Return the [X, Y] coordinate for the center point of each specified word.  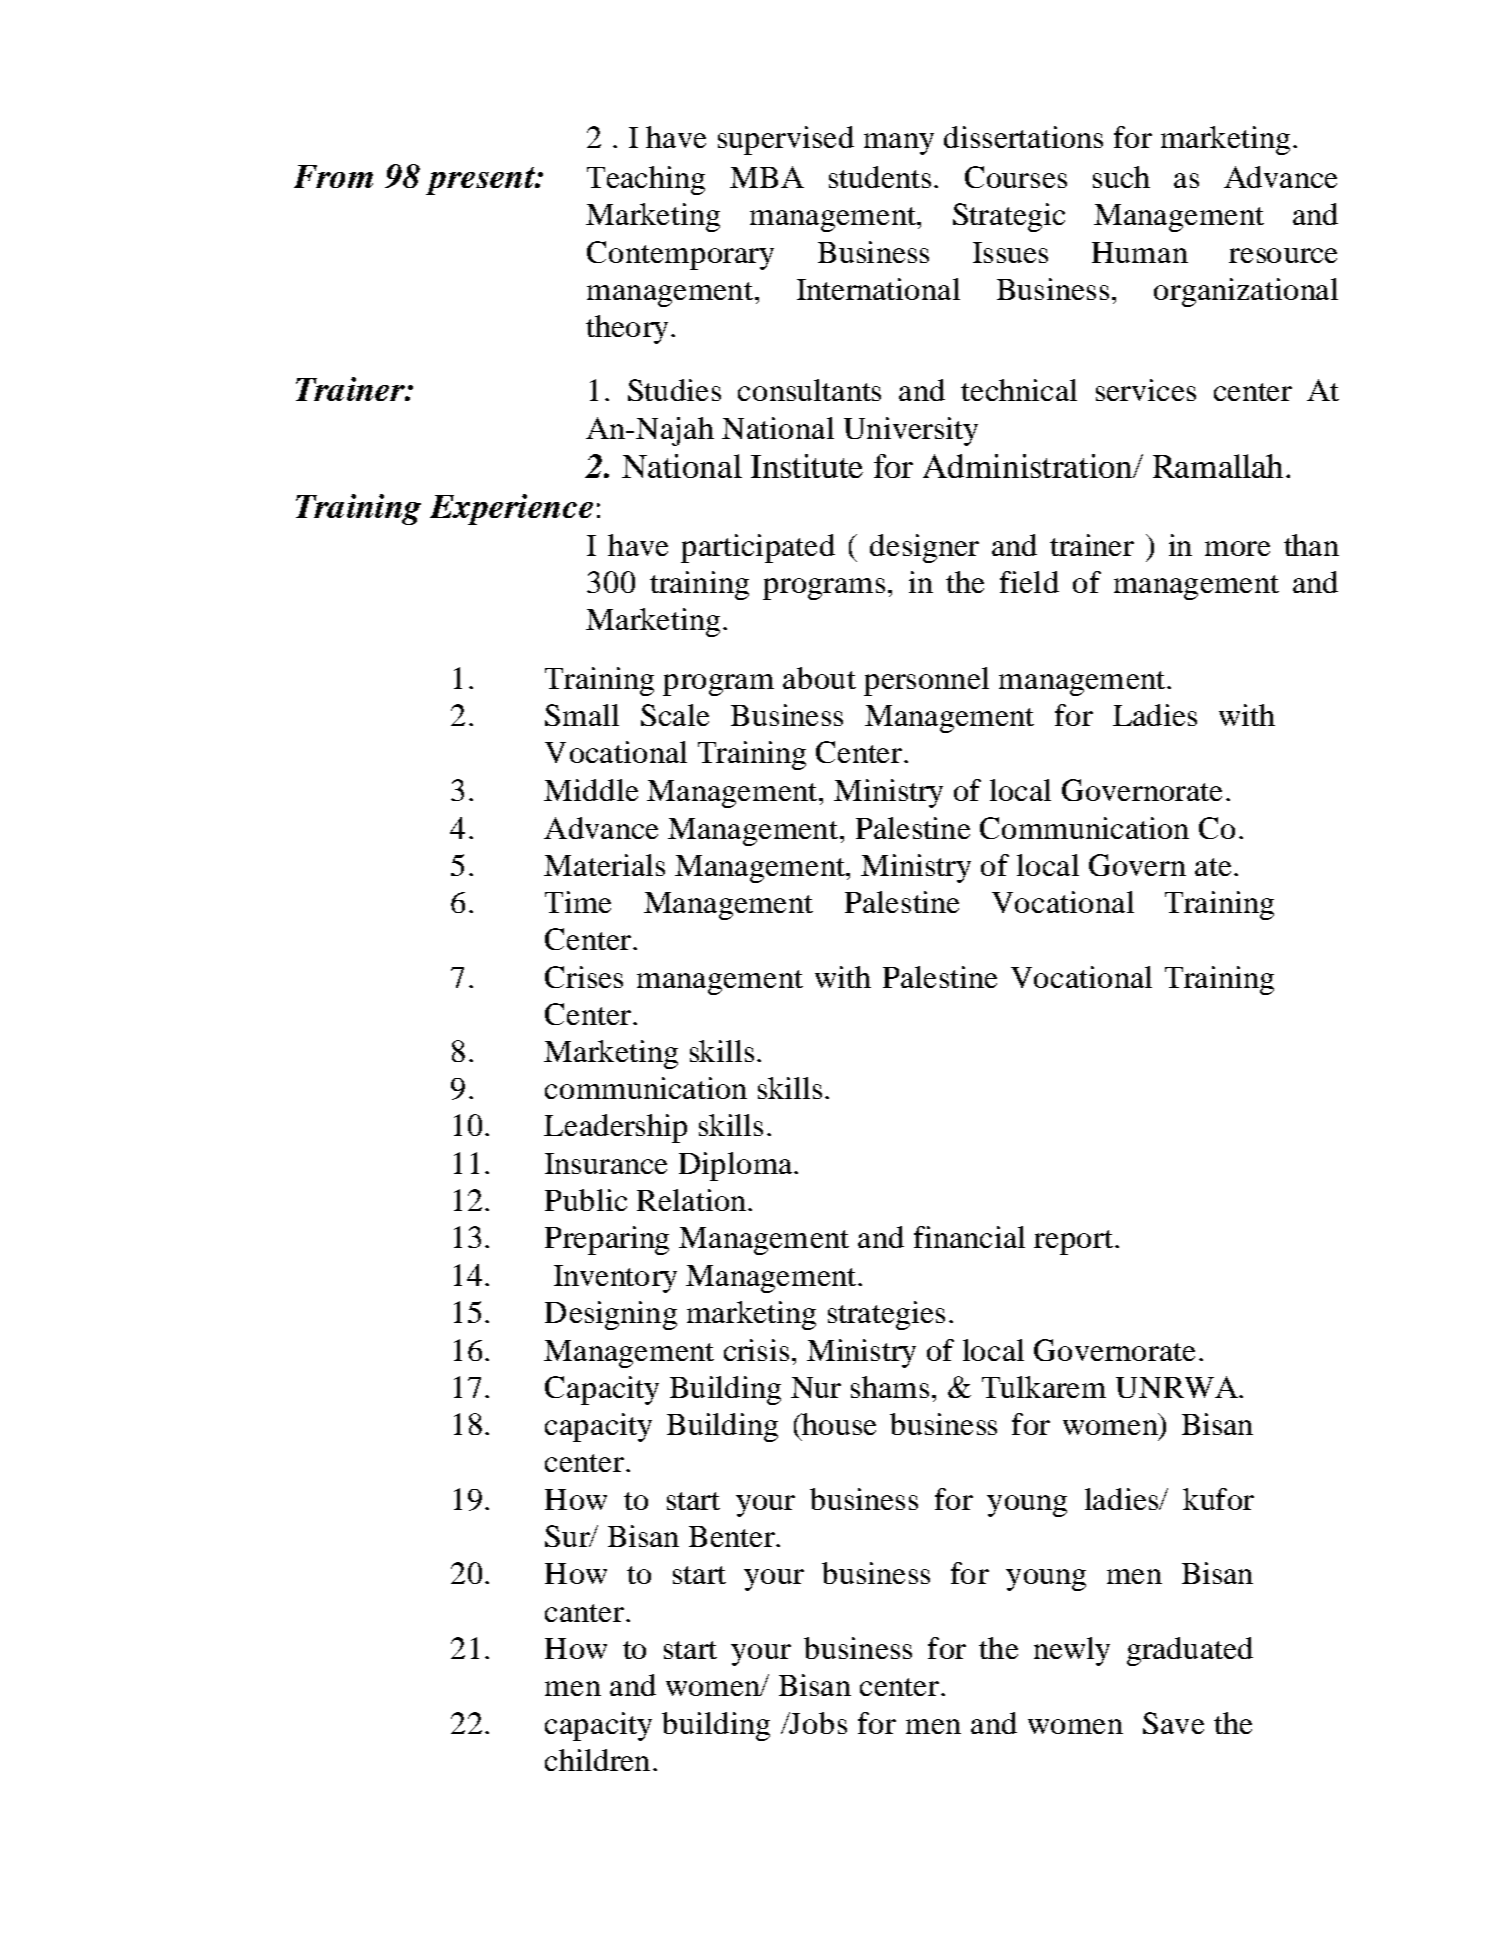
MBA [767, 177]
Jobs [817, 1723]
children [597, 1760]
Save [1173, 1723]
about [819, 678]
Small [582, 715]
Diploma [737, 1166]
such [1121, 177]
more [1237, 548]
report [1073, 1242]
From [333, 176]
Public [586, 1200]
